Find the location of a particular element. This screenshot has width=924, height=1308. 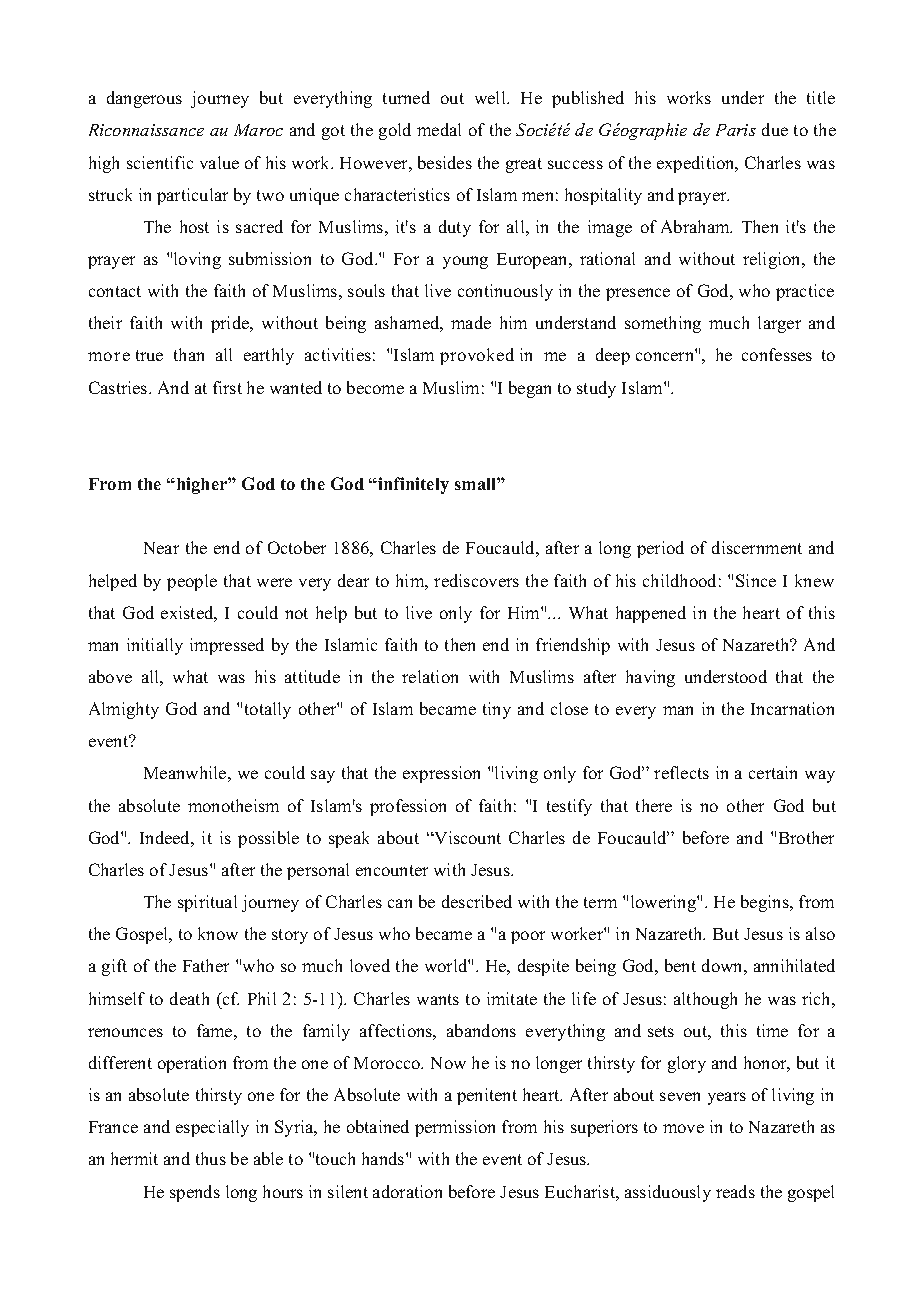

permission is located at coordinates (455, 1128).
